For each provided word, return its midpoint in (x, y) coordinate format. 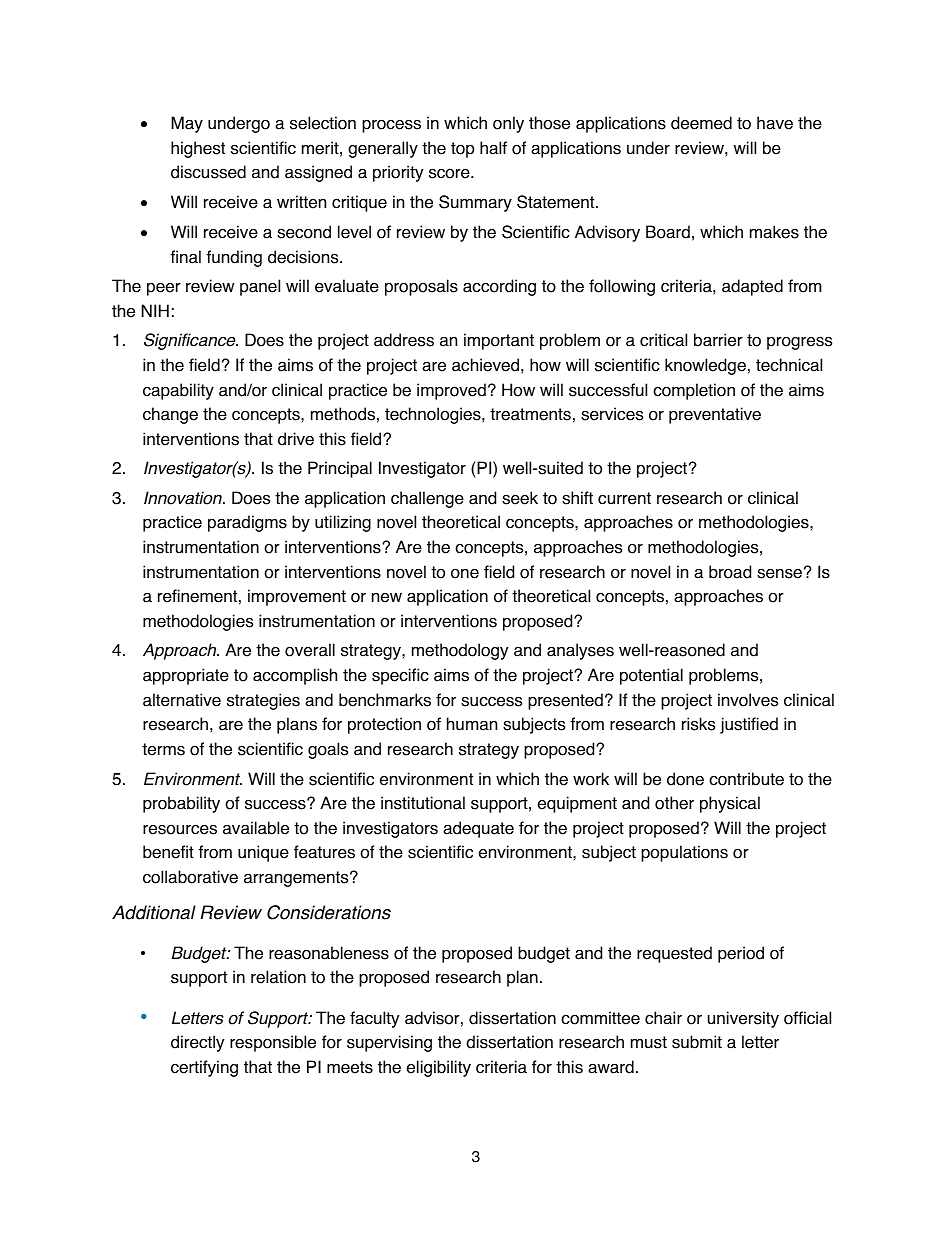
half (493, 148)
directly (198, 1043)
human (472, 724)
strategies (263, 701)
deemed (701, 123)
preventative (715, 415)
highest (198, 149)
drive (296, 439)
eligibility (439, 1068)
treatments (530, 414)
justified (749, 725)
